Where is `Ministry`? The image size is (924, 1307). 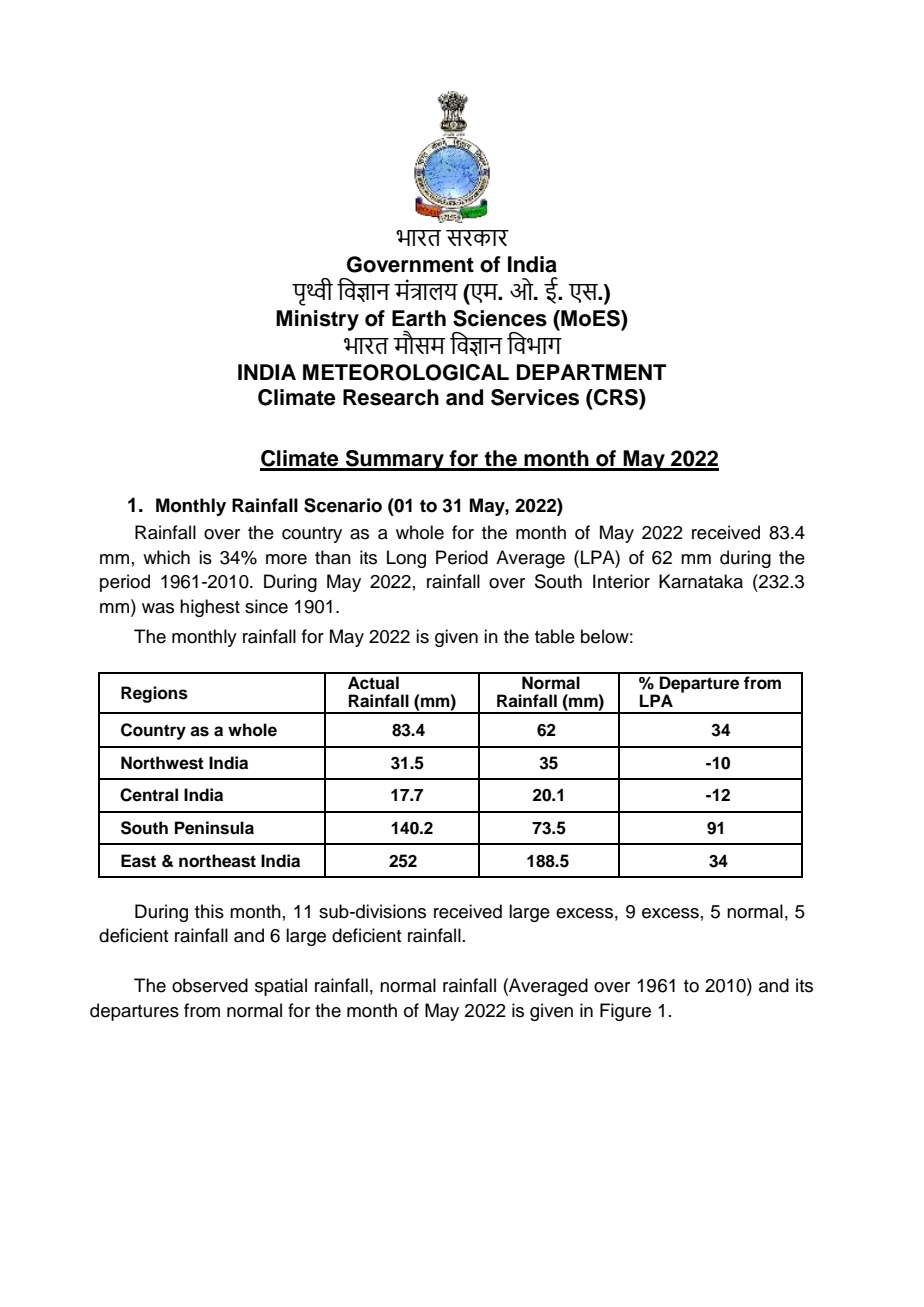 Ministry is located at coordinates (317, 320).
